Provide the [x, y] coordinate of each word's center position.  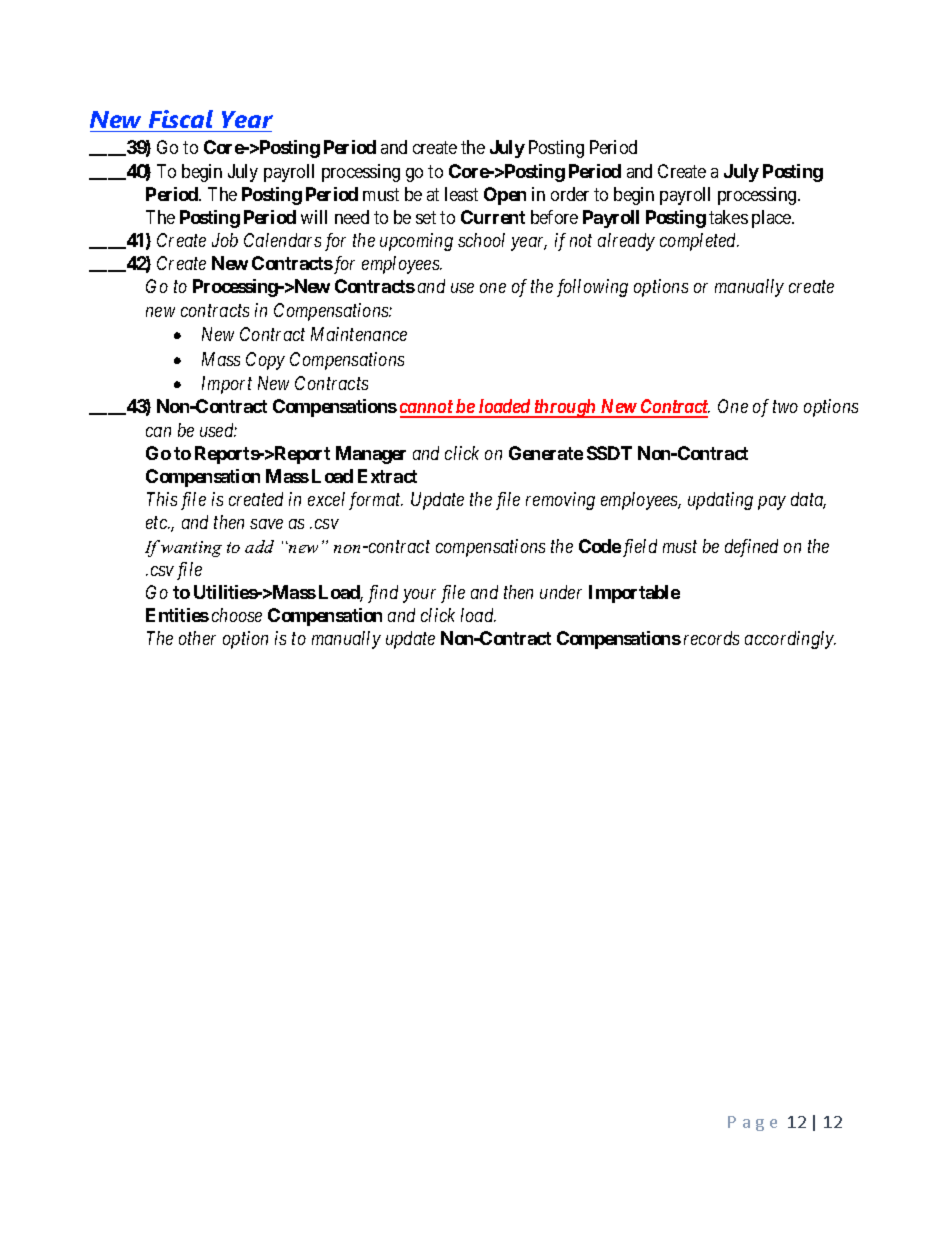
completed [699, 242]
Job [225, 240]
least [461, 194]
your [419, 596]
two [785, 407]
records [711, 638]
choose [237, 615]
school [481, 240]
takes [728, 217]
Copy [265, 361]
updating [720, 501]
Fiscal [181, 119]
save [266, 524]
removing [560, 501]
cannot [427, 408]
